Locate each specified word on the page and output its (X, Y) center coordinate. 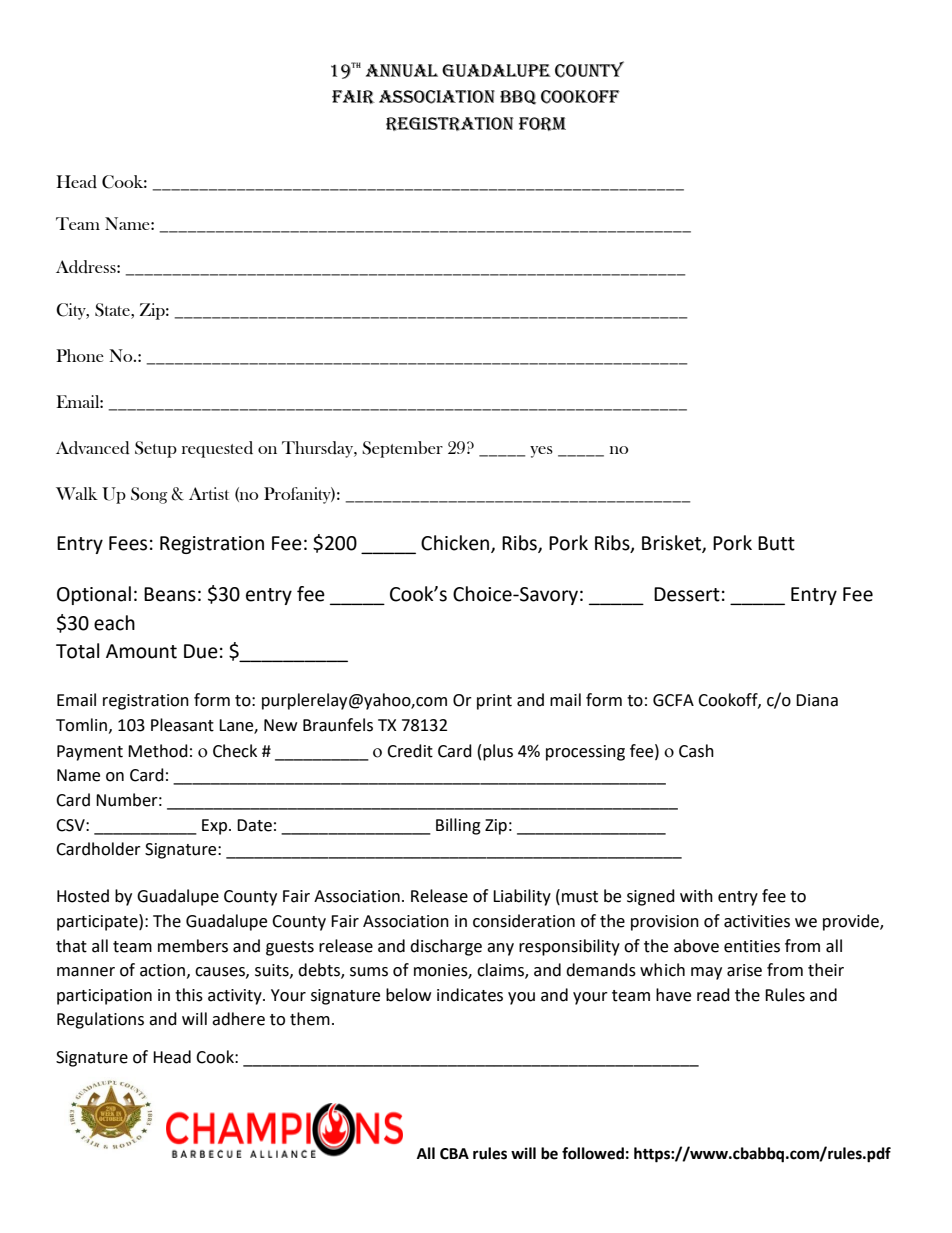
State (113, 310)
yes (541, 452)
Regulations (100, 1020)
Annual (402, 70)
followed (593, 1153)
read (713, 995)
